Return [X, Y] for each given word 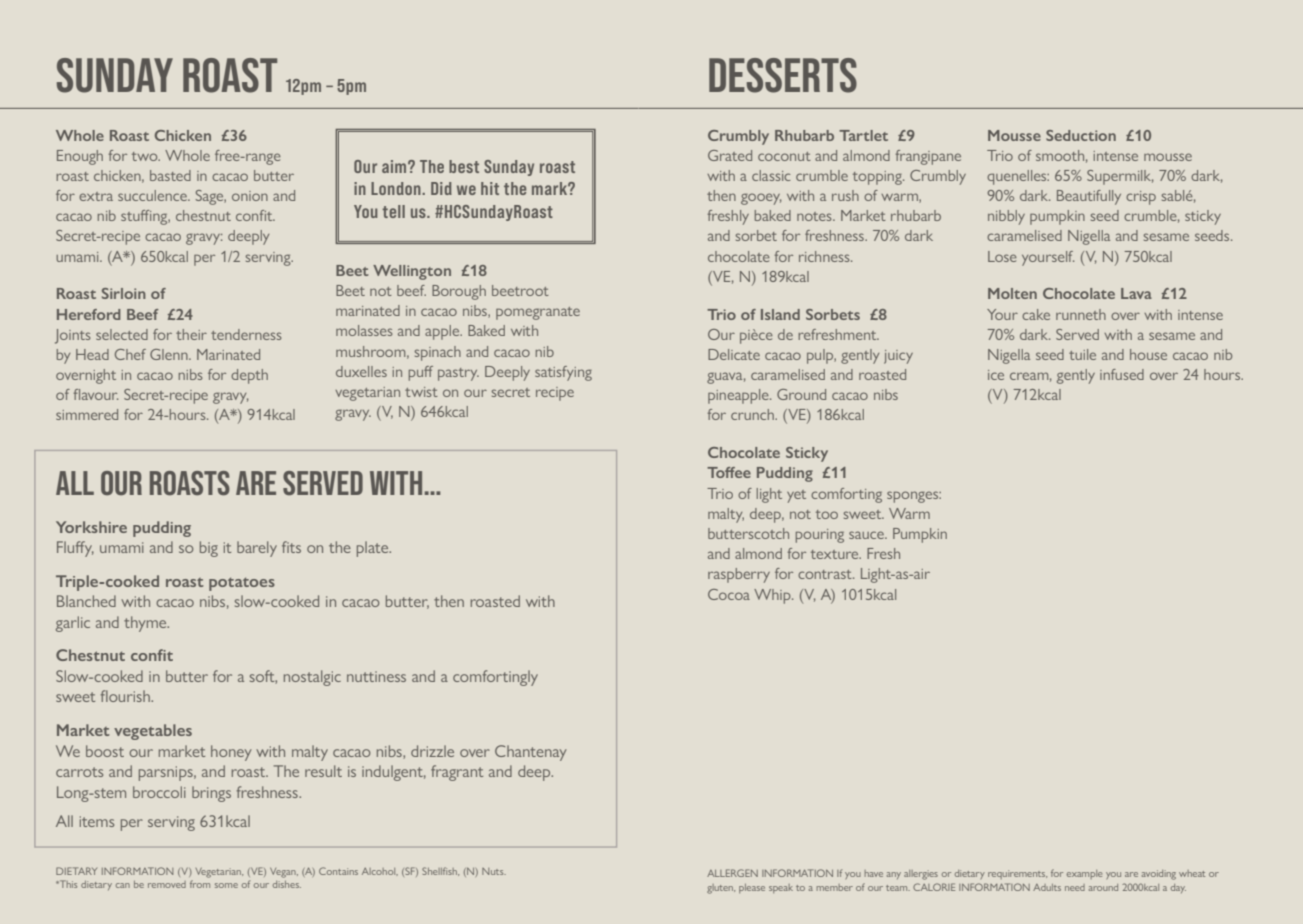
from [200, 884]
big [209, 549]
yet [796, 496]
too [827, 514]
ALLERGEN [732, 873]
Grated [730, 155]
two [146, 156]
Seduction [1081, 135]
